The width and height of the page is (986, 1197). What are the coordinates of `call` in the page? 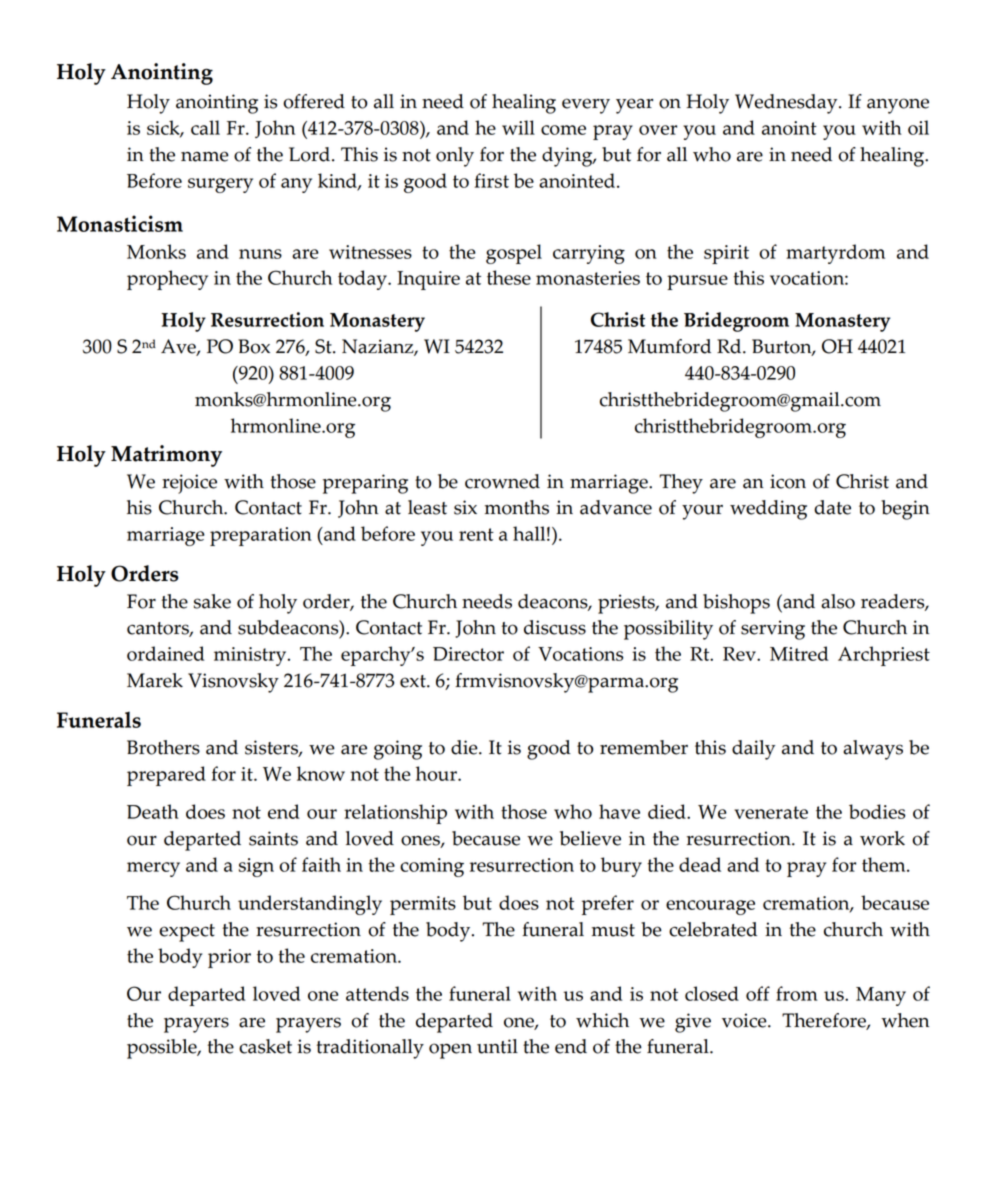 It's located at (205, 127).
